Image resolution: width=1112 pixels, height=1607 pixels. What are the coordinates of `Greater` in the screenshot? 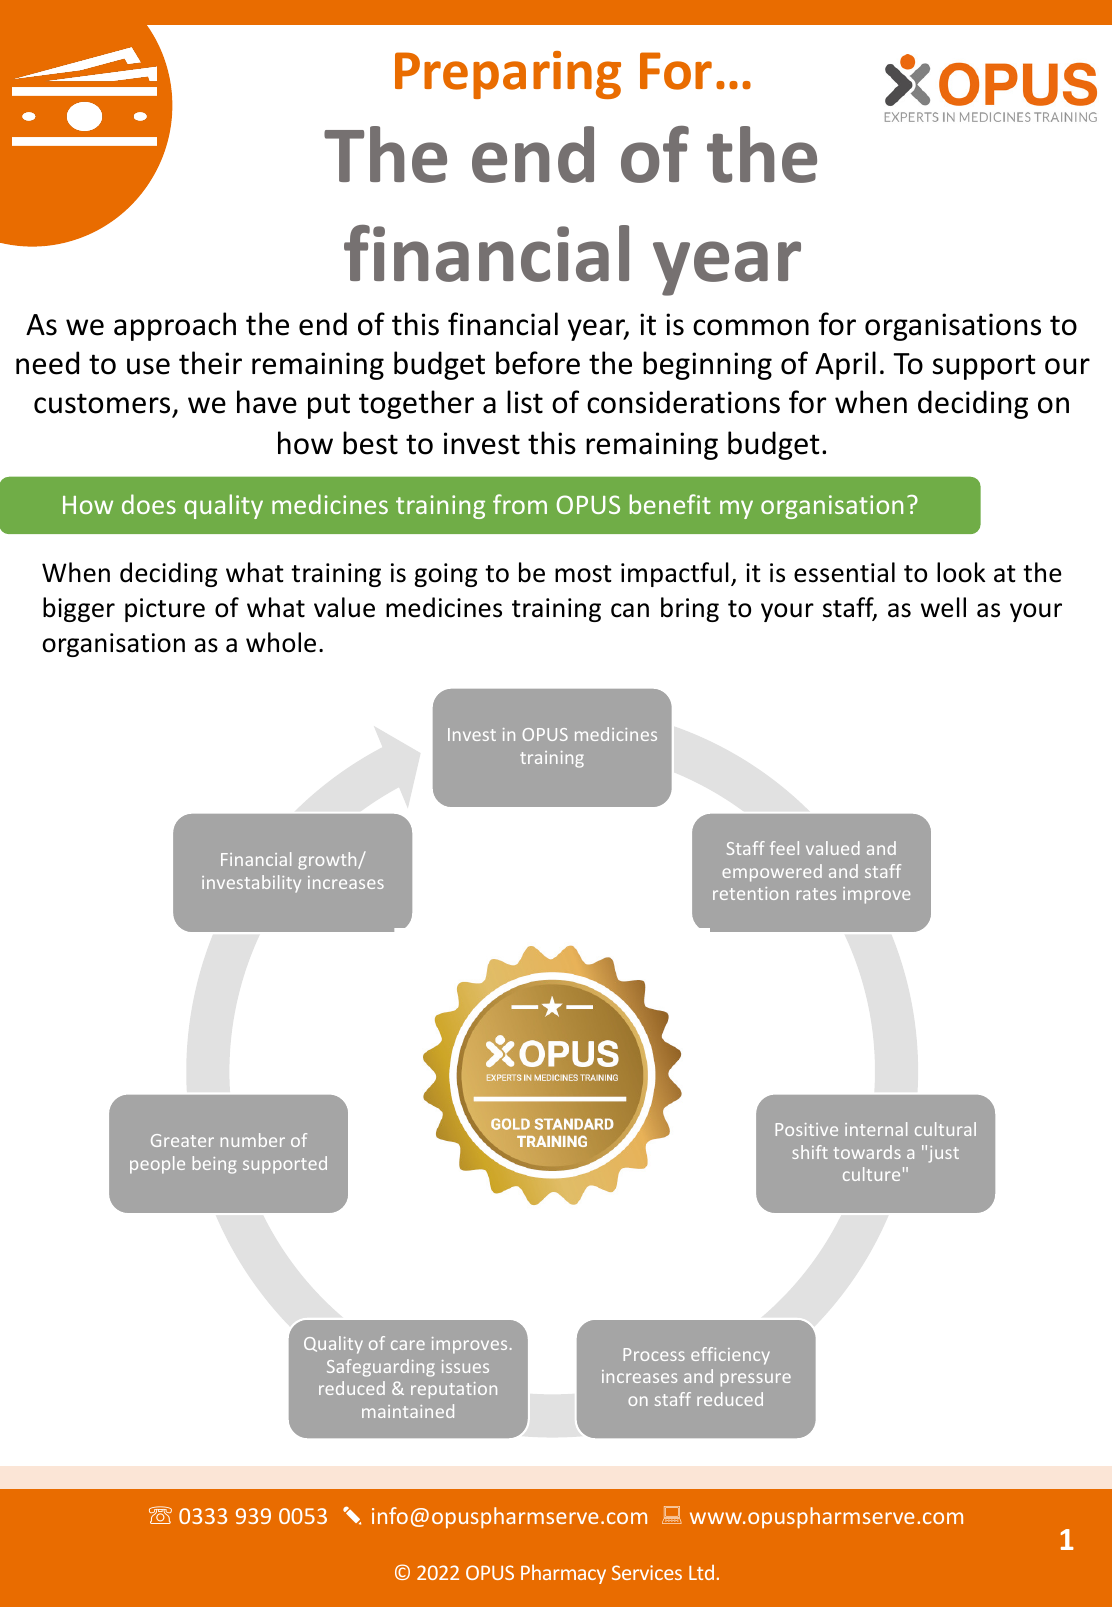 It's located at (182, 1140).
